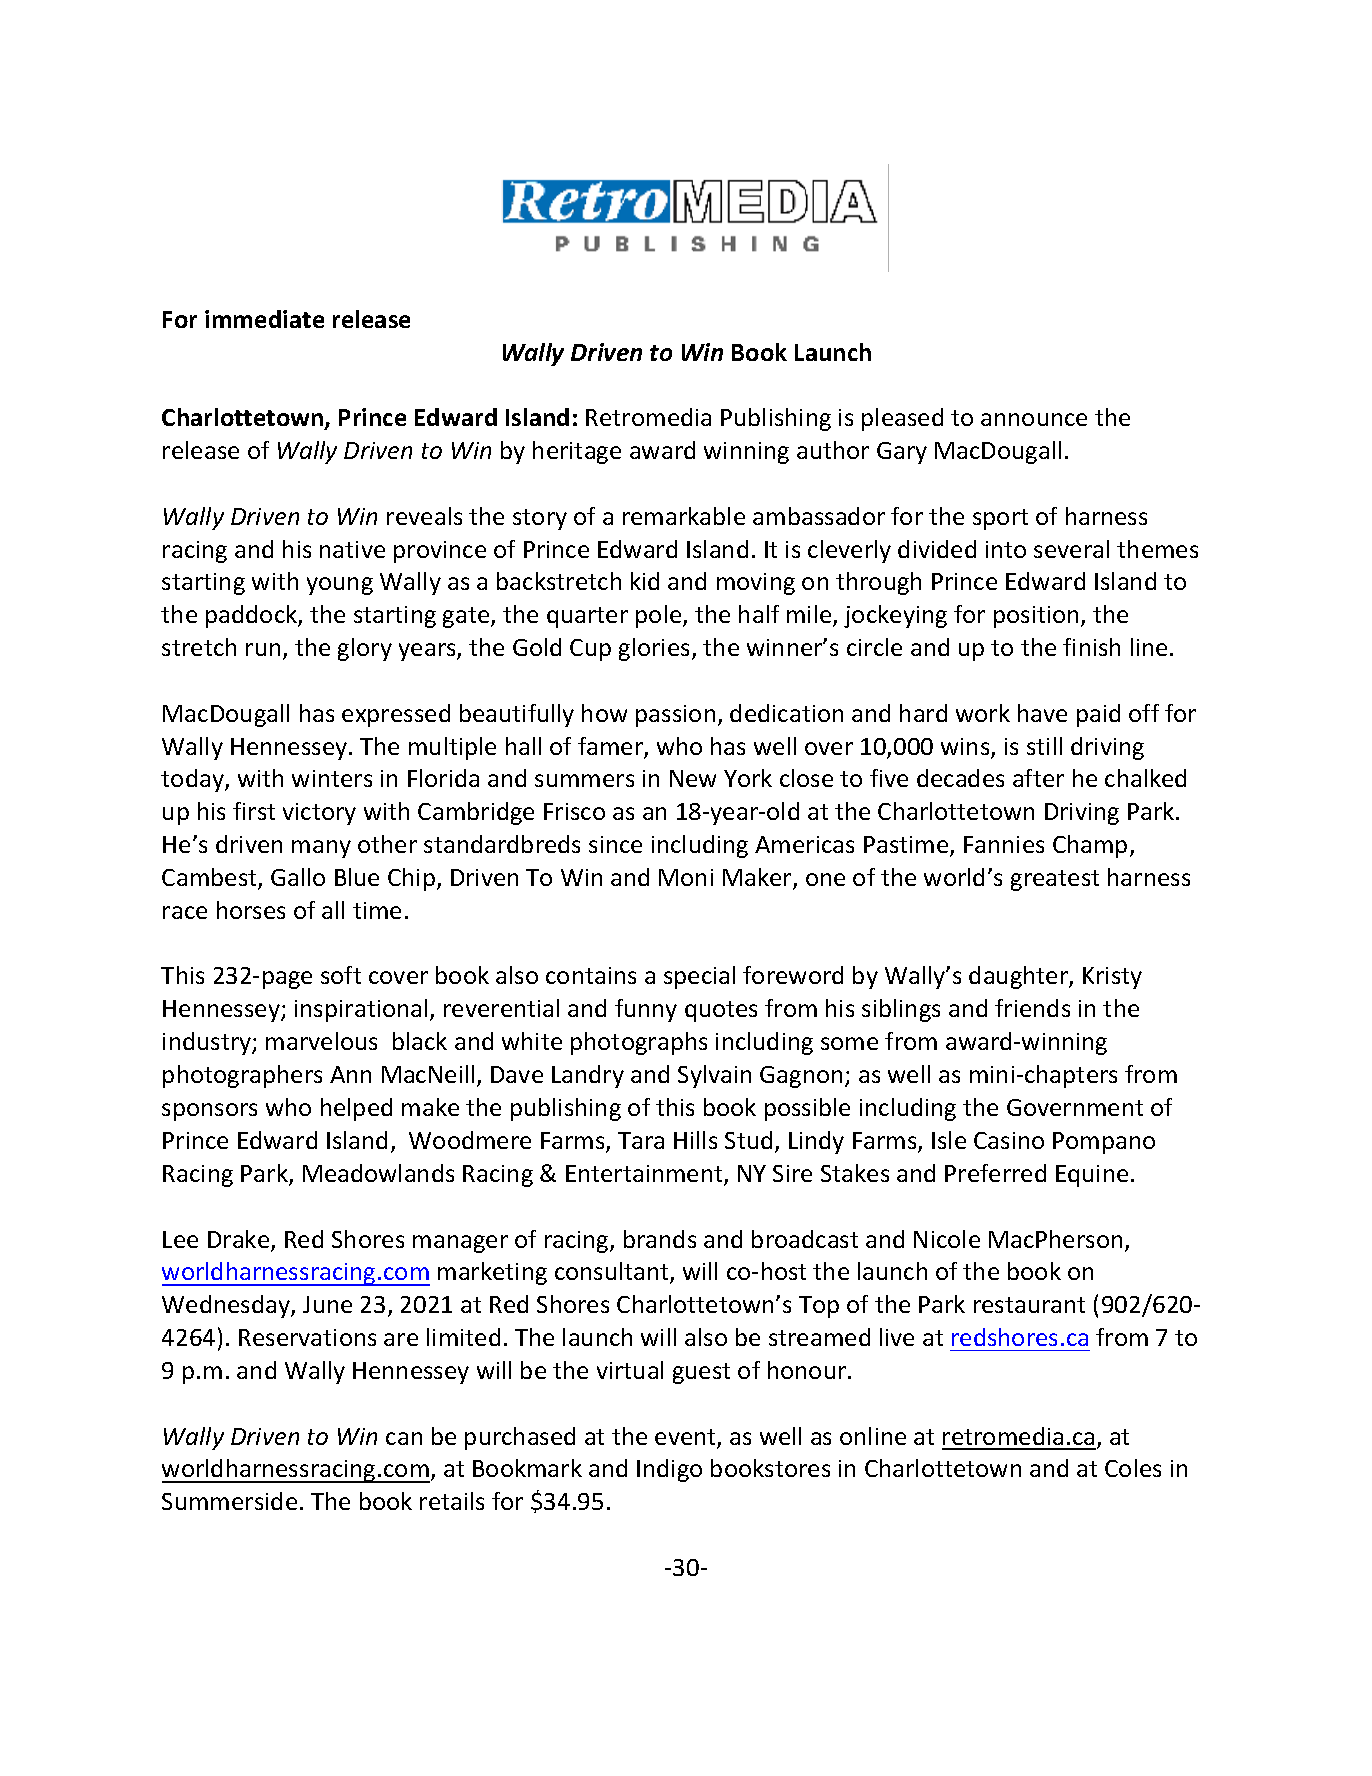  Describe the element at coordinates (263, 649) in the page. I see `run` at that location.
